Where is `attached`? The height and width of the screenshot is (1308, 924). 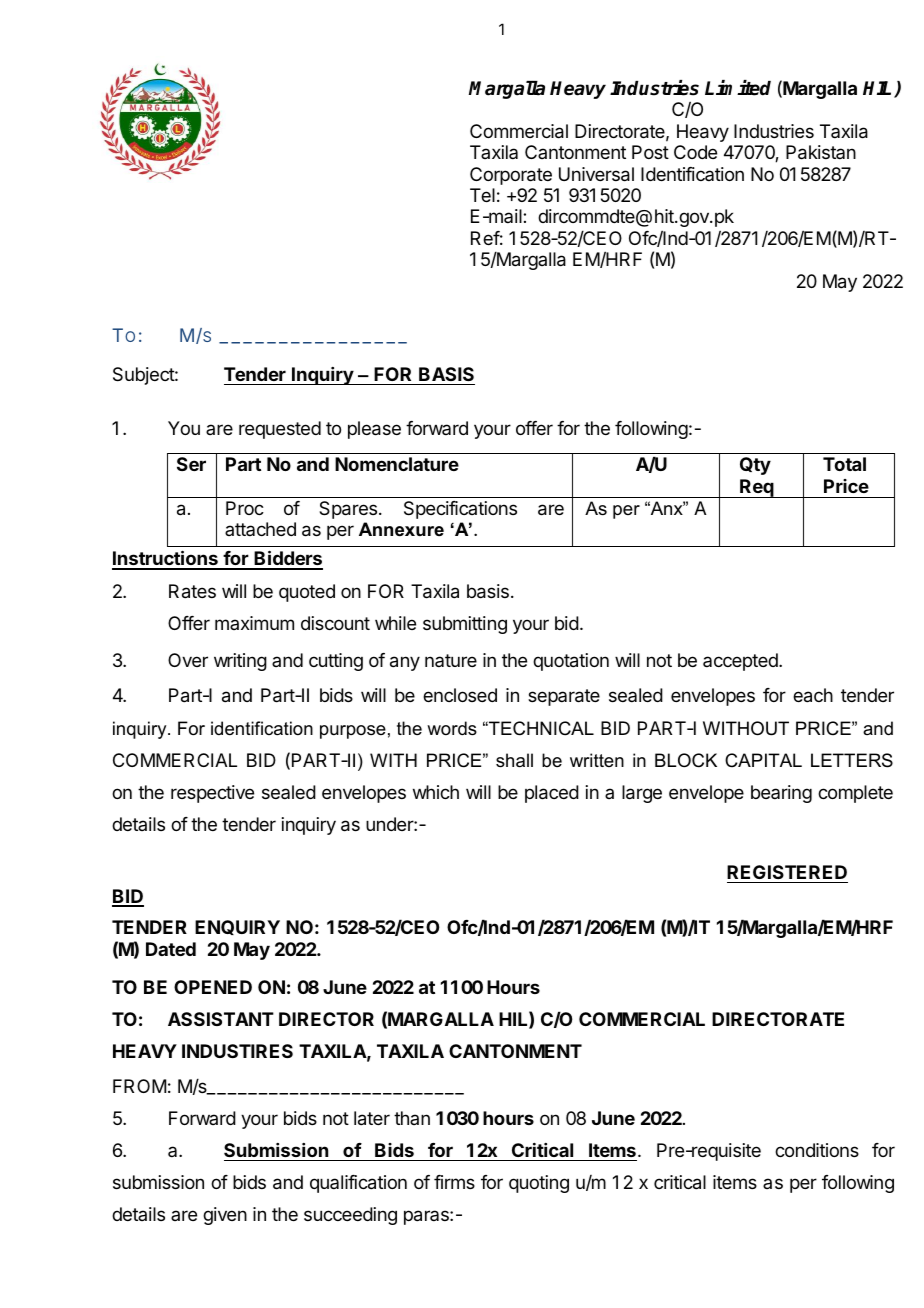
attached is located at coordinates (260, 529).
